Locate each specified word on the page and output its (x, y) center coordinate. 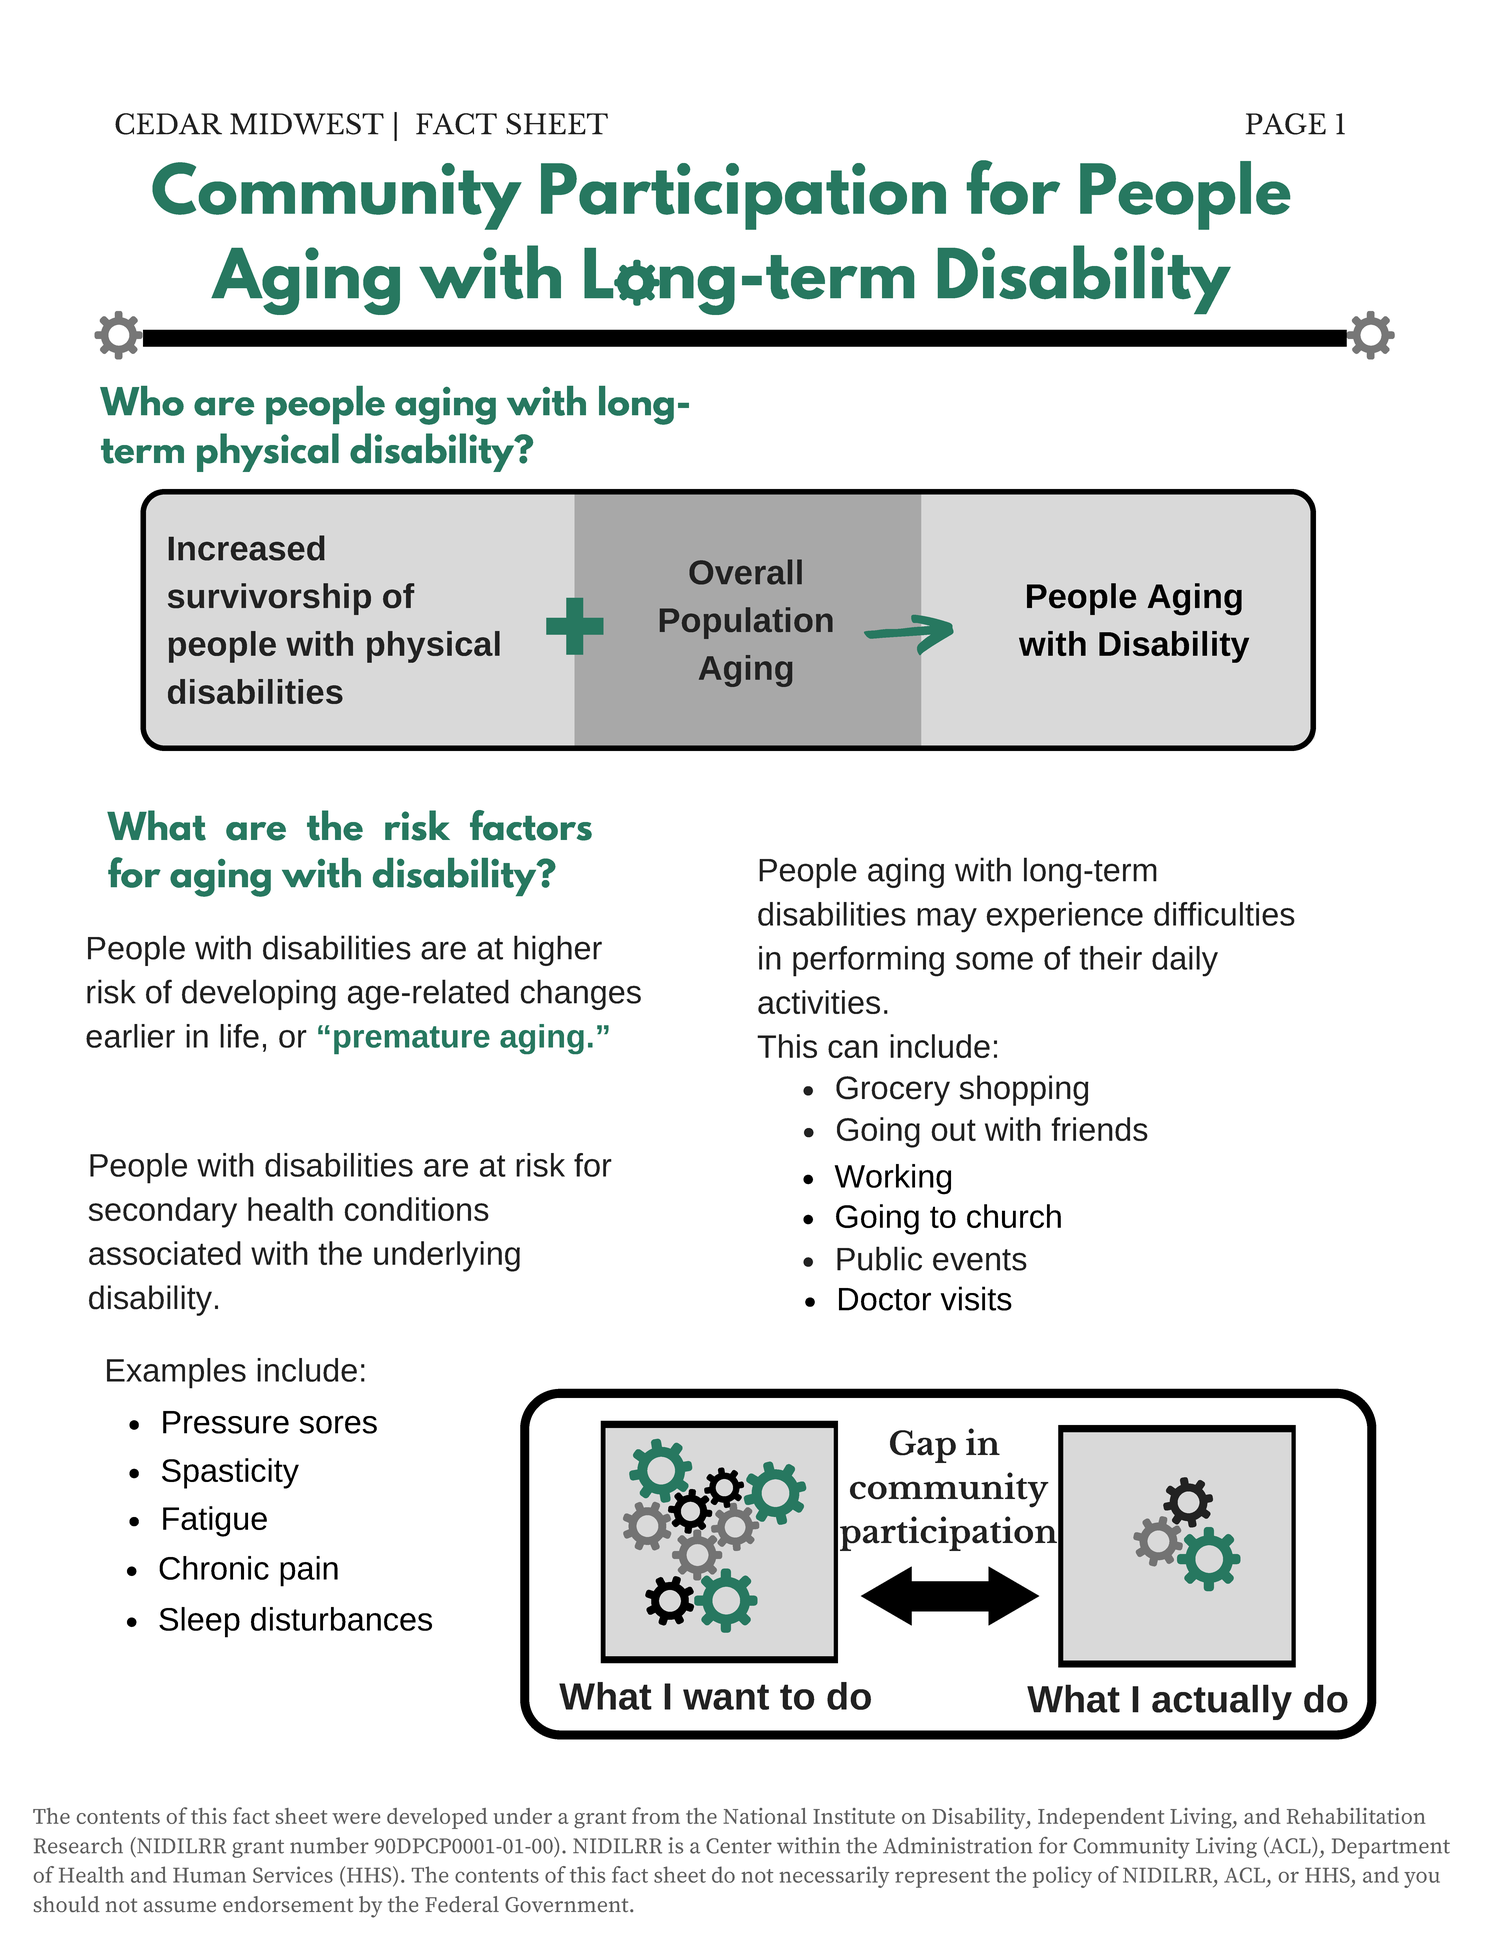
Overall (745, 572)
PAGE (1286, 124)
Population (746, 623)
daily (1185, 961)
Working (893, 1179)
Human (209, 1875)
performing (868, 961)
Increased (246, 548)
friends (1099, 1129)
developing (259, 994)
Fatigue (215, 1521)
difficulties (1224, 914)
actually (1222, 1702)
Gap (923, 1446)
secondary (163, 1212)
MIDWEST (307, 124)
